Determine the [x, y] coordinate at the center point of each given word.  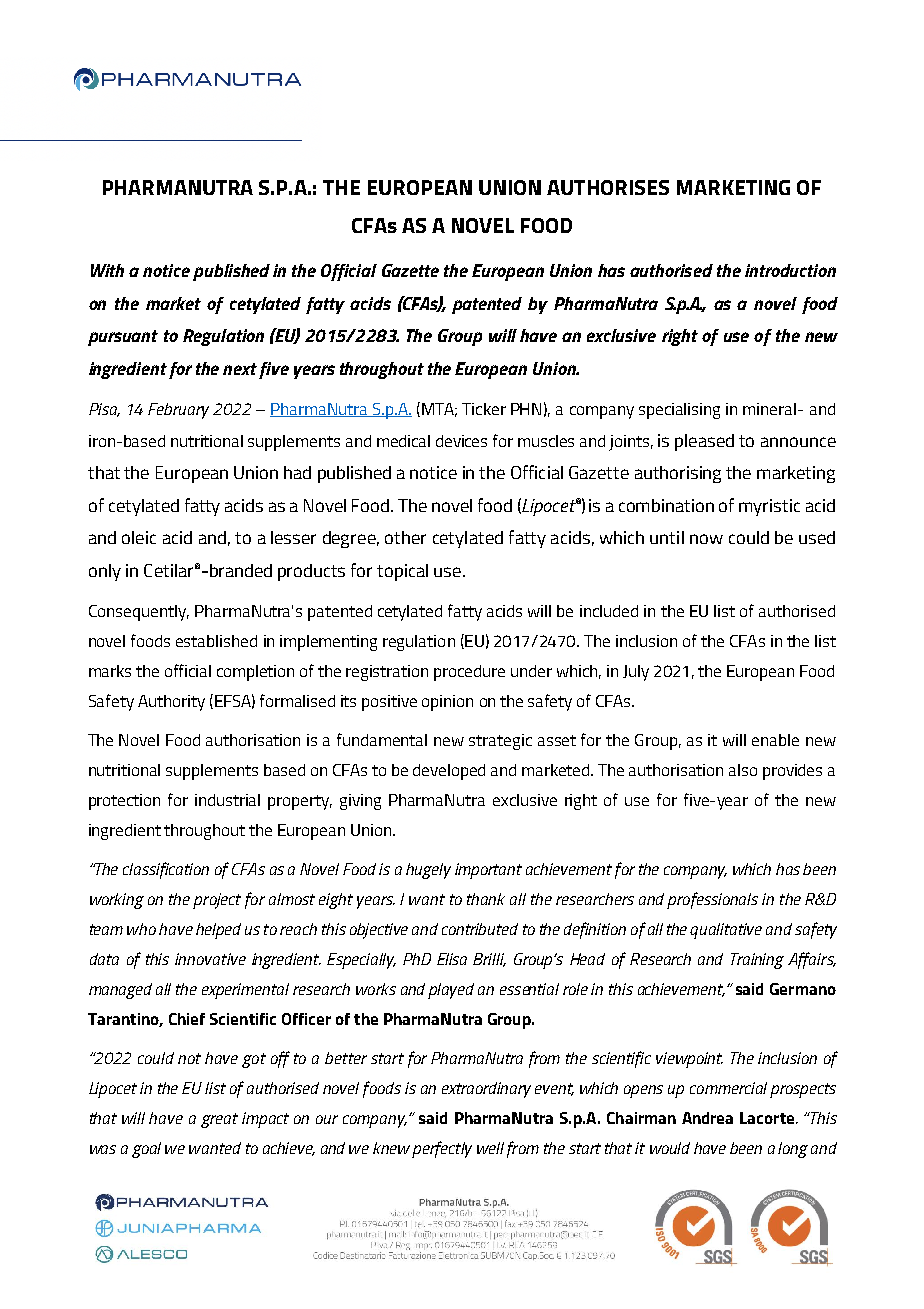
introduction [790, 270]
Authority [171, 703]
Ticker [484, 409]
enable [775, 740]
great [219, 1120]
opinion [447, 703]
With [107, 270]
